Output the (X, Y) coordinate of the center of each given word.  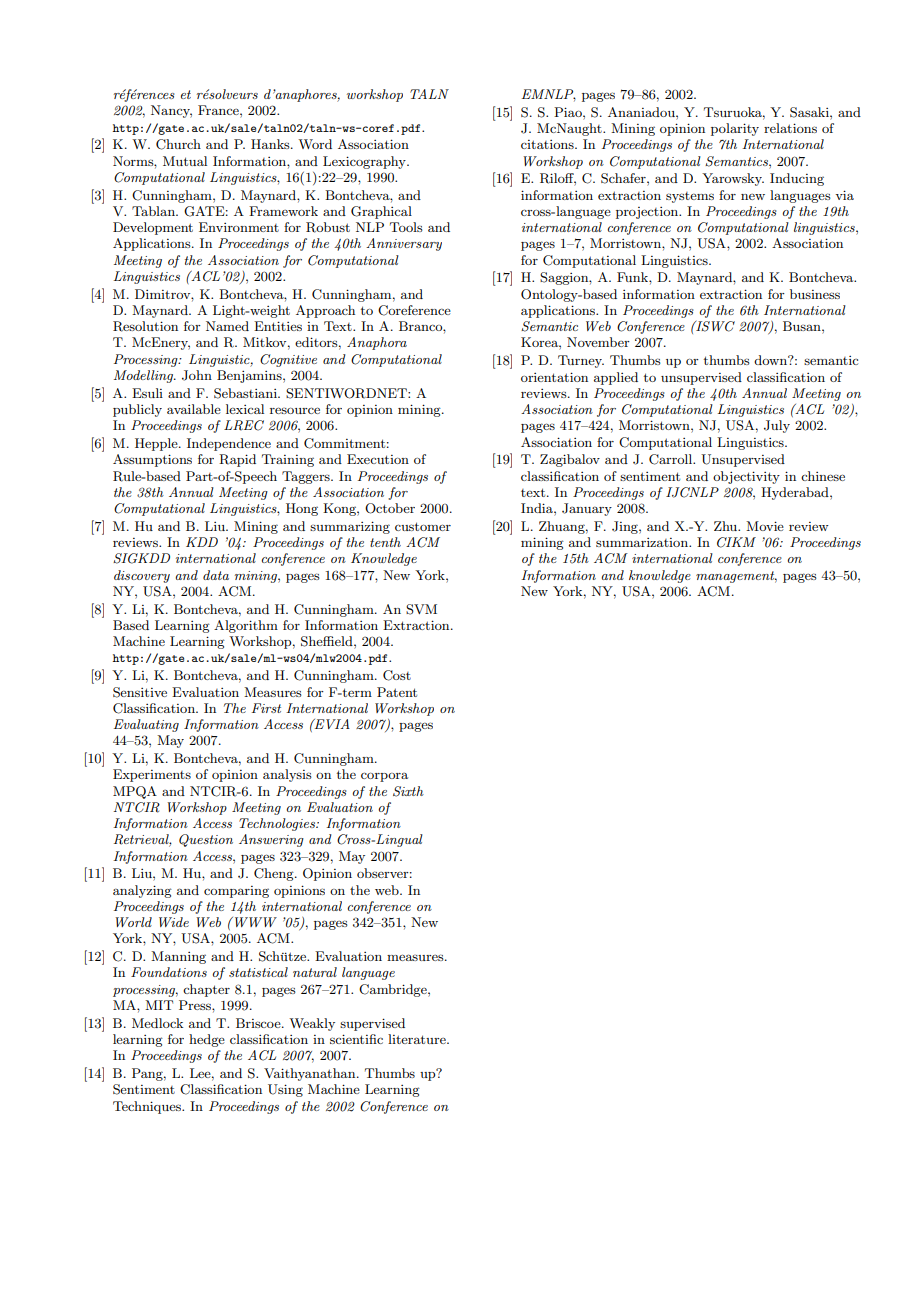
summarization (643, 542)
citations (548, 144)
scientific (356, 1039)
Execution (378, 459)
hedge (207, 1040)
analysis (287, 775)
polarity (735, 129)
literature (418, 1039)
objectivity (746, 477)
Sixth (408, 791)
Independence (229, 444)
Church (178, 144)
